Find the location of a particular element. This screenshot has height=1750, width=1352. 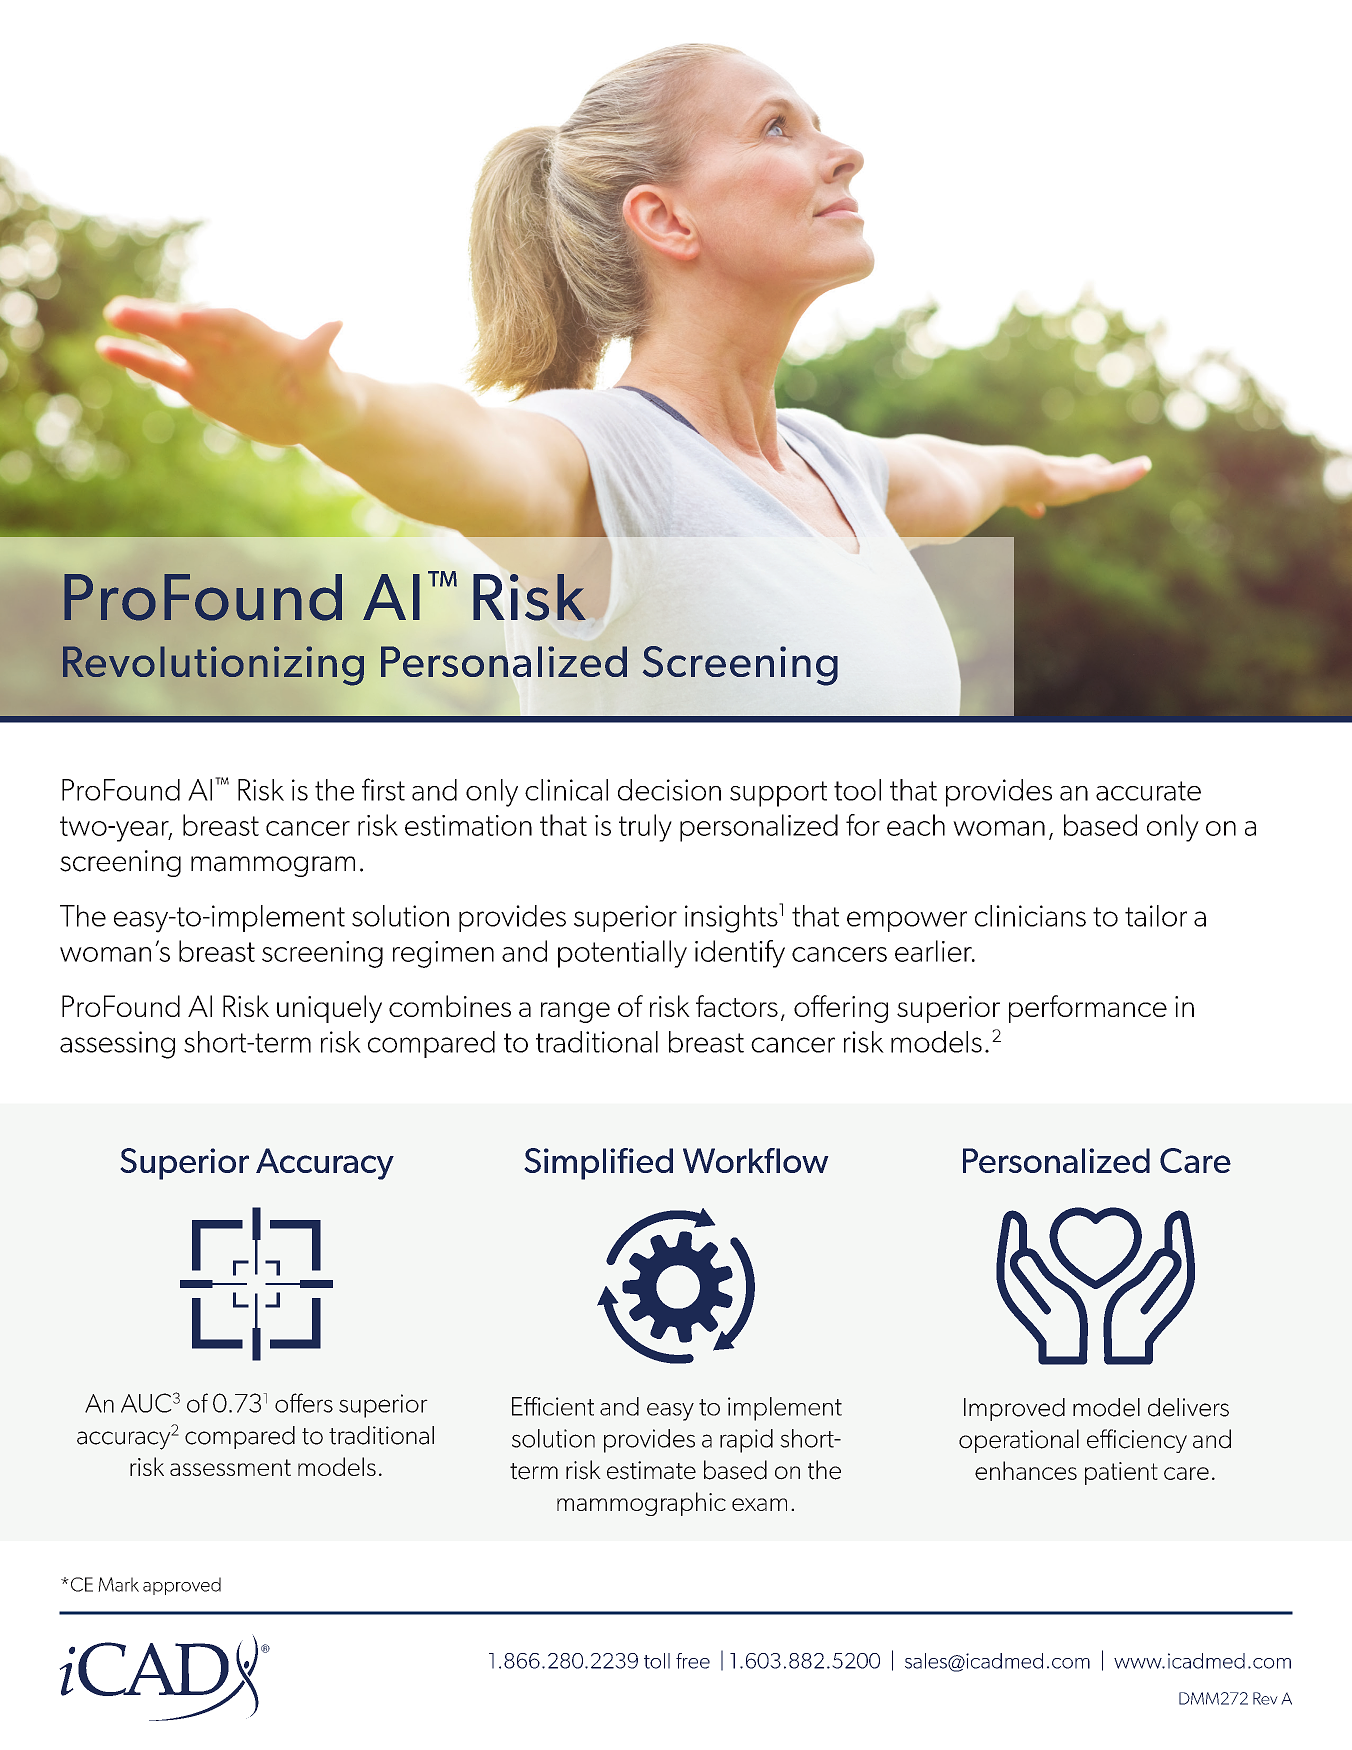

performance is located at coordinates (1088, 1009).
